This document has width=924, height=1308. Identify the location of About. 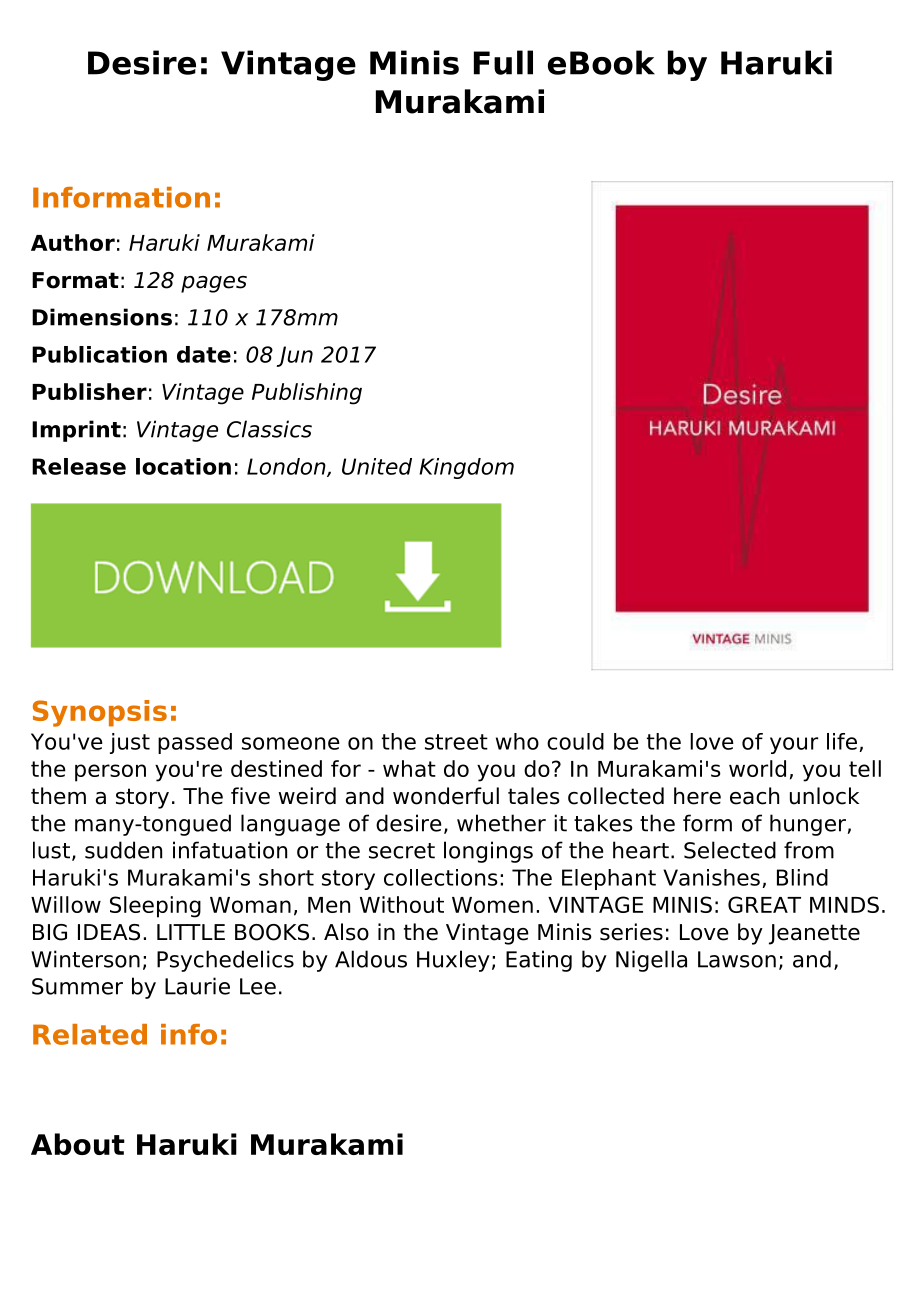
(78, 1144).
